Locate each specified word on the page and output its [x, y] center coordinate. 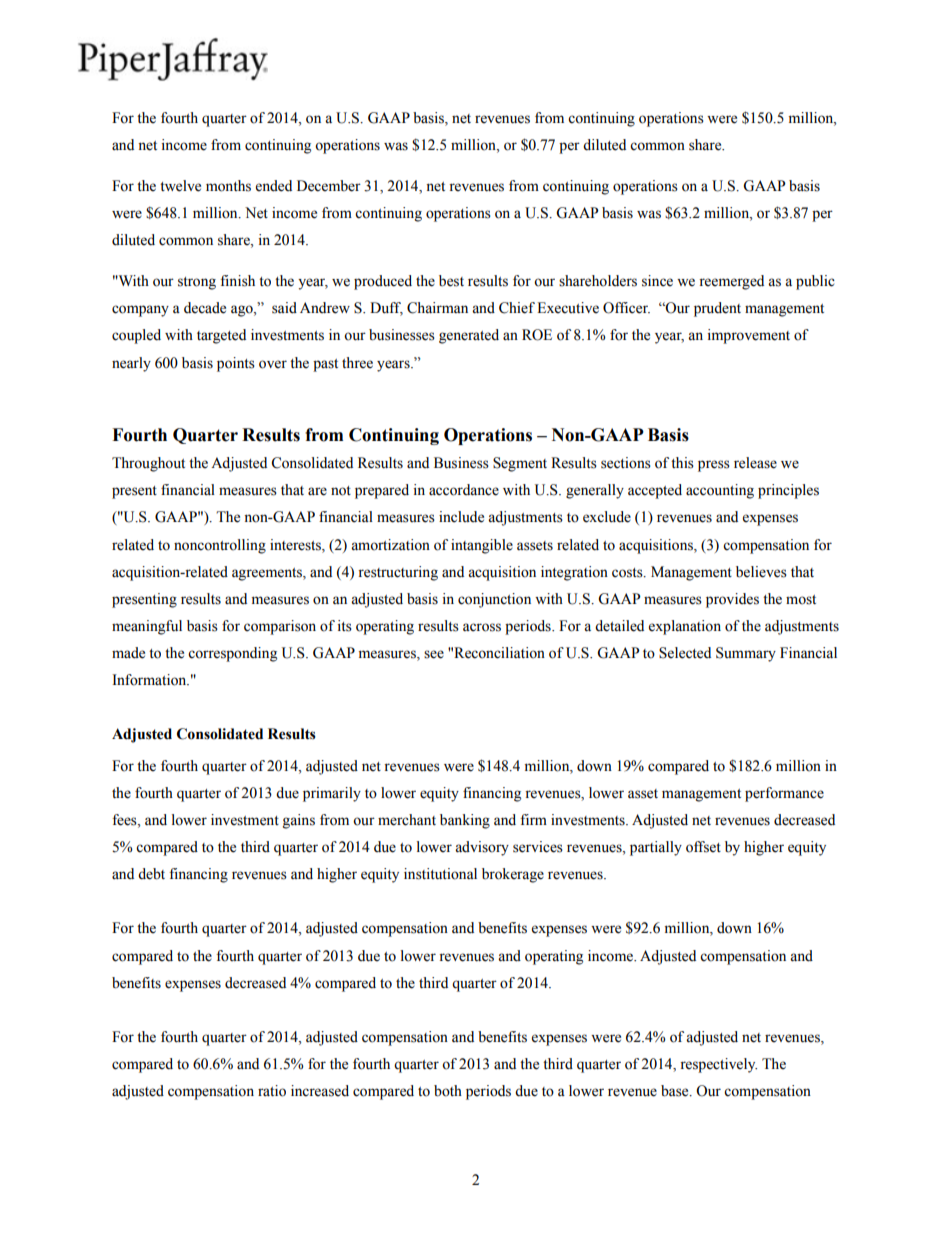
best [451, 281]
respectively [718, 1065]
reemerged [731, 282]
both [448, 1091]
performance [784, 794]
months [228, 186]
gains [299, 821]
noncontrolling [220, 546]
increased [320, 1091]
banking [465, 821]
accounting [720, 491]
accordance [464, 490]
